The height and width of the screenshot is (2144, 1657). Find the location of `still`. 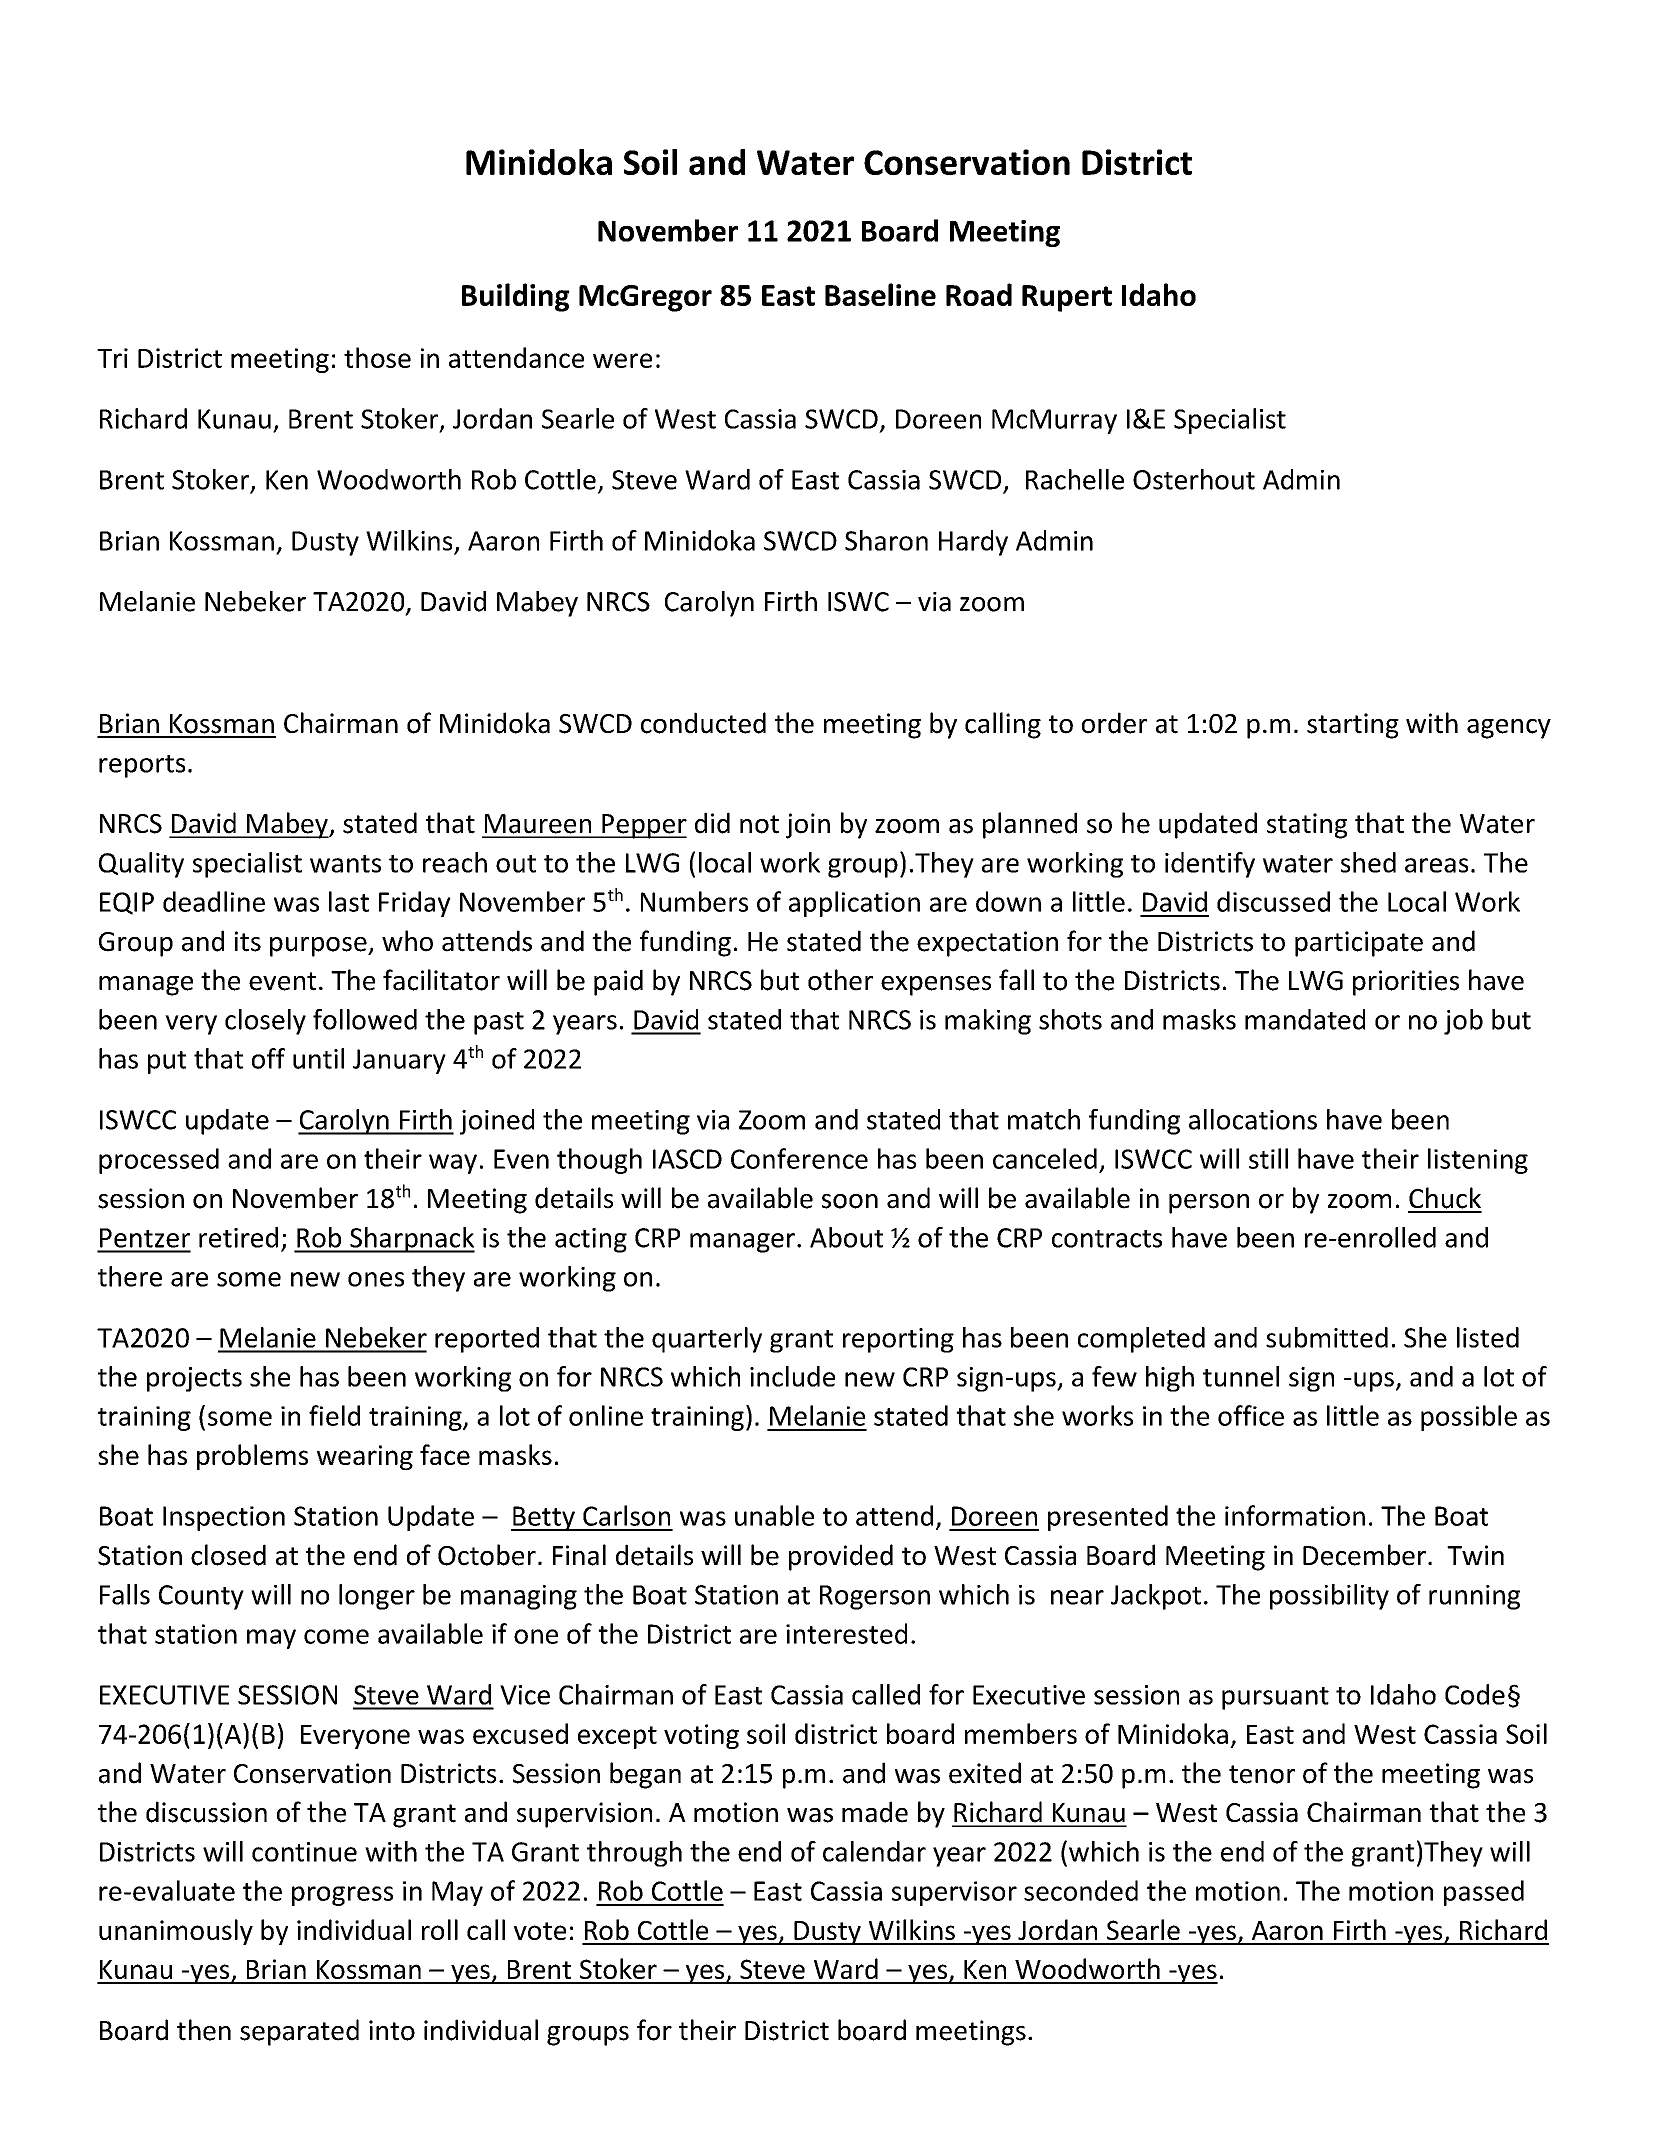

still is located at coordinates (1268, 1158).
